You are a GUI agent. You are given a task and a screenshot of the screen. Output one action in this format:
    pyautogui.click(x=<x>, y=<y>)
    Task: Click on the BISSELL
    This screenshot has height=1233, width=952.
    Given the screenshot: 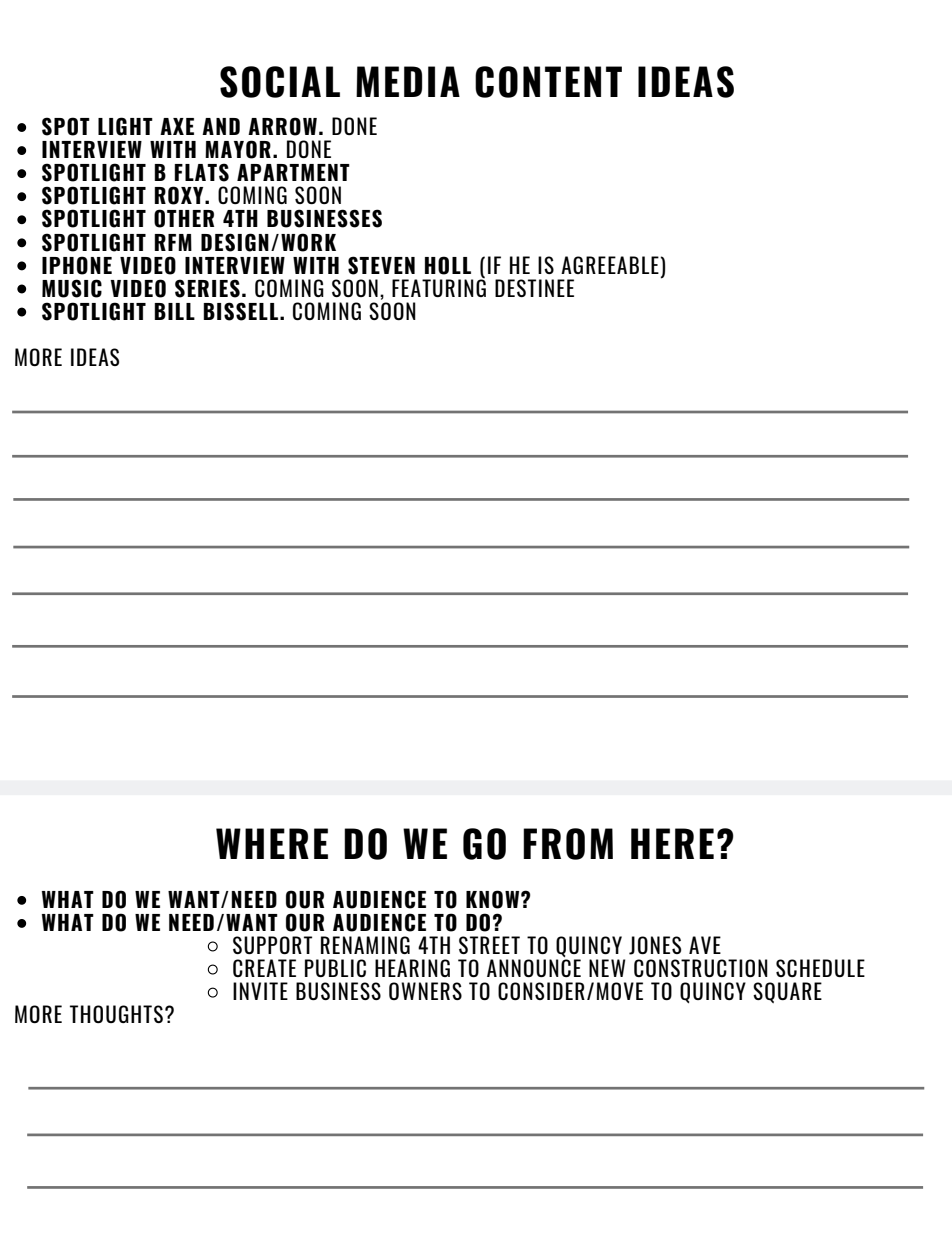 What is the action you would take?
    pyautogui.click(x=242, y=311)
